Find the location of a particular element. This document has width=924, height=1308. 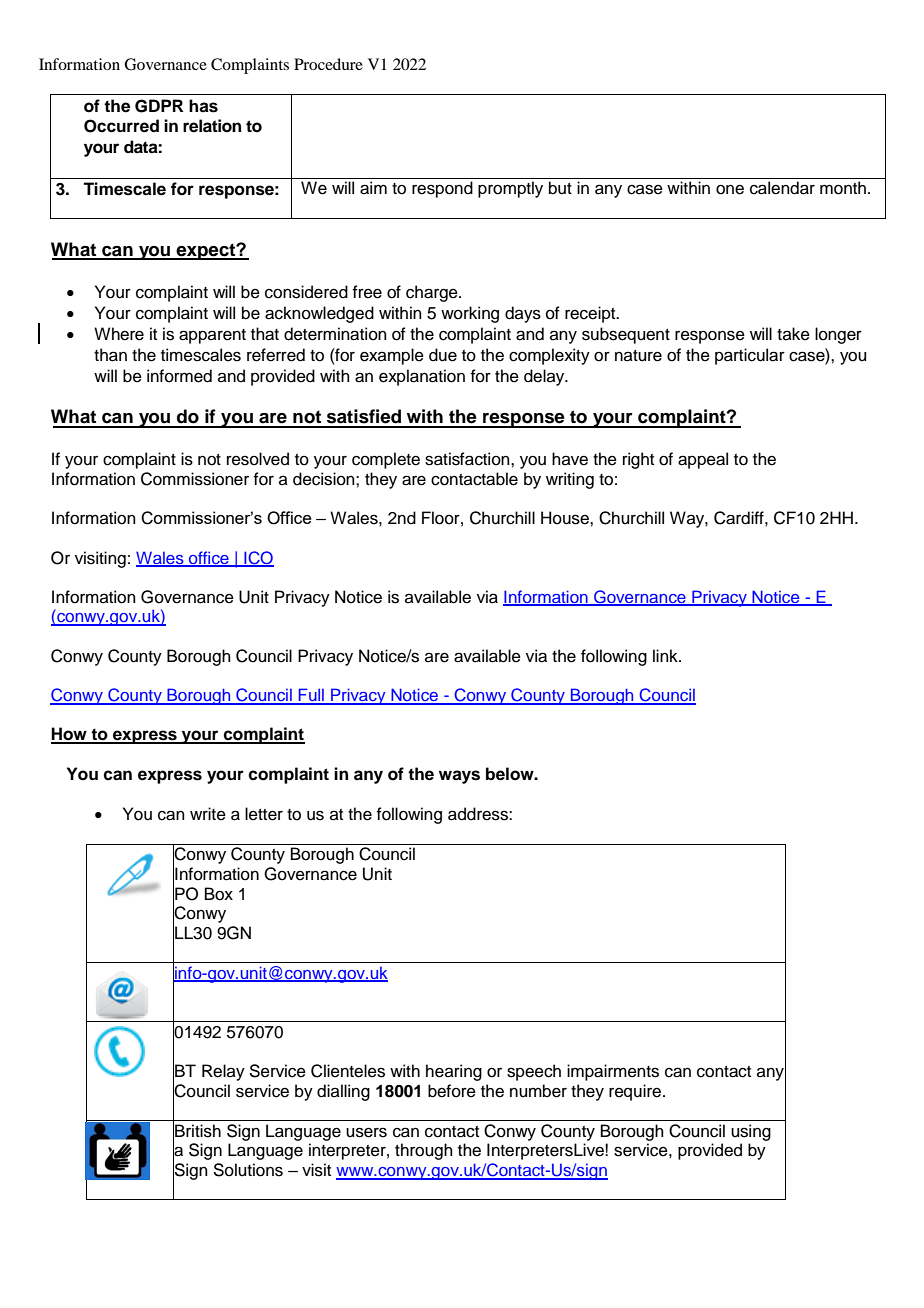

GDPR is located at coordinates (159, 106).
